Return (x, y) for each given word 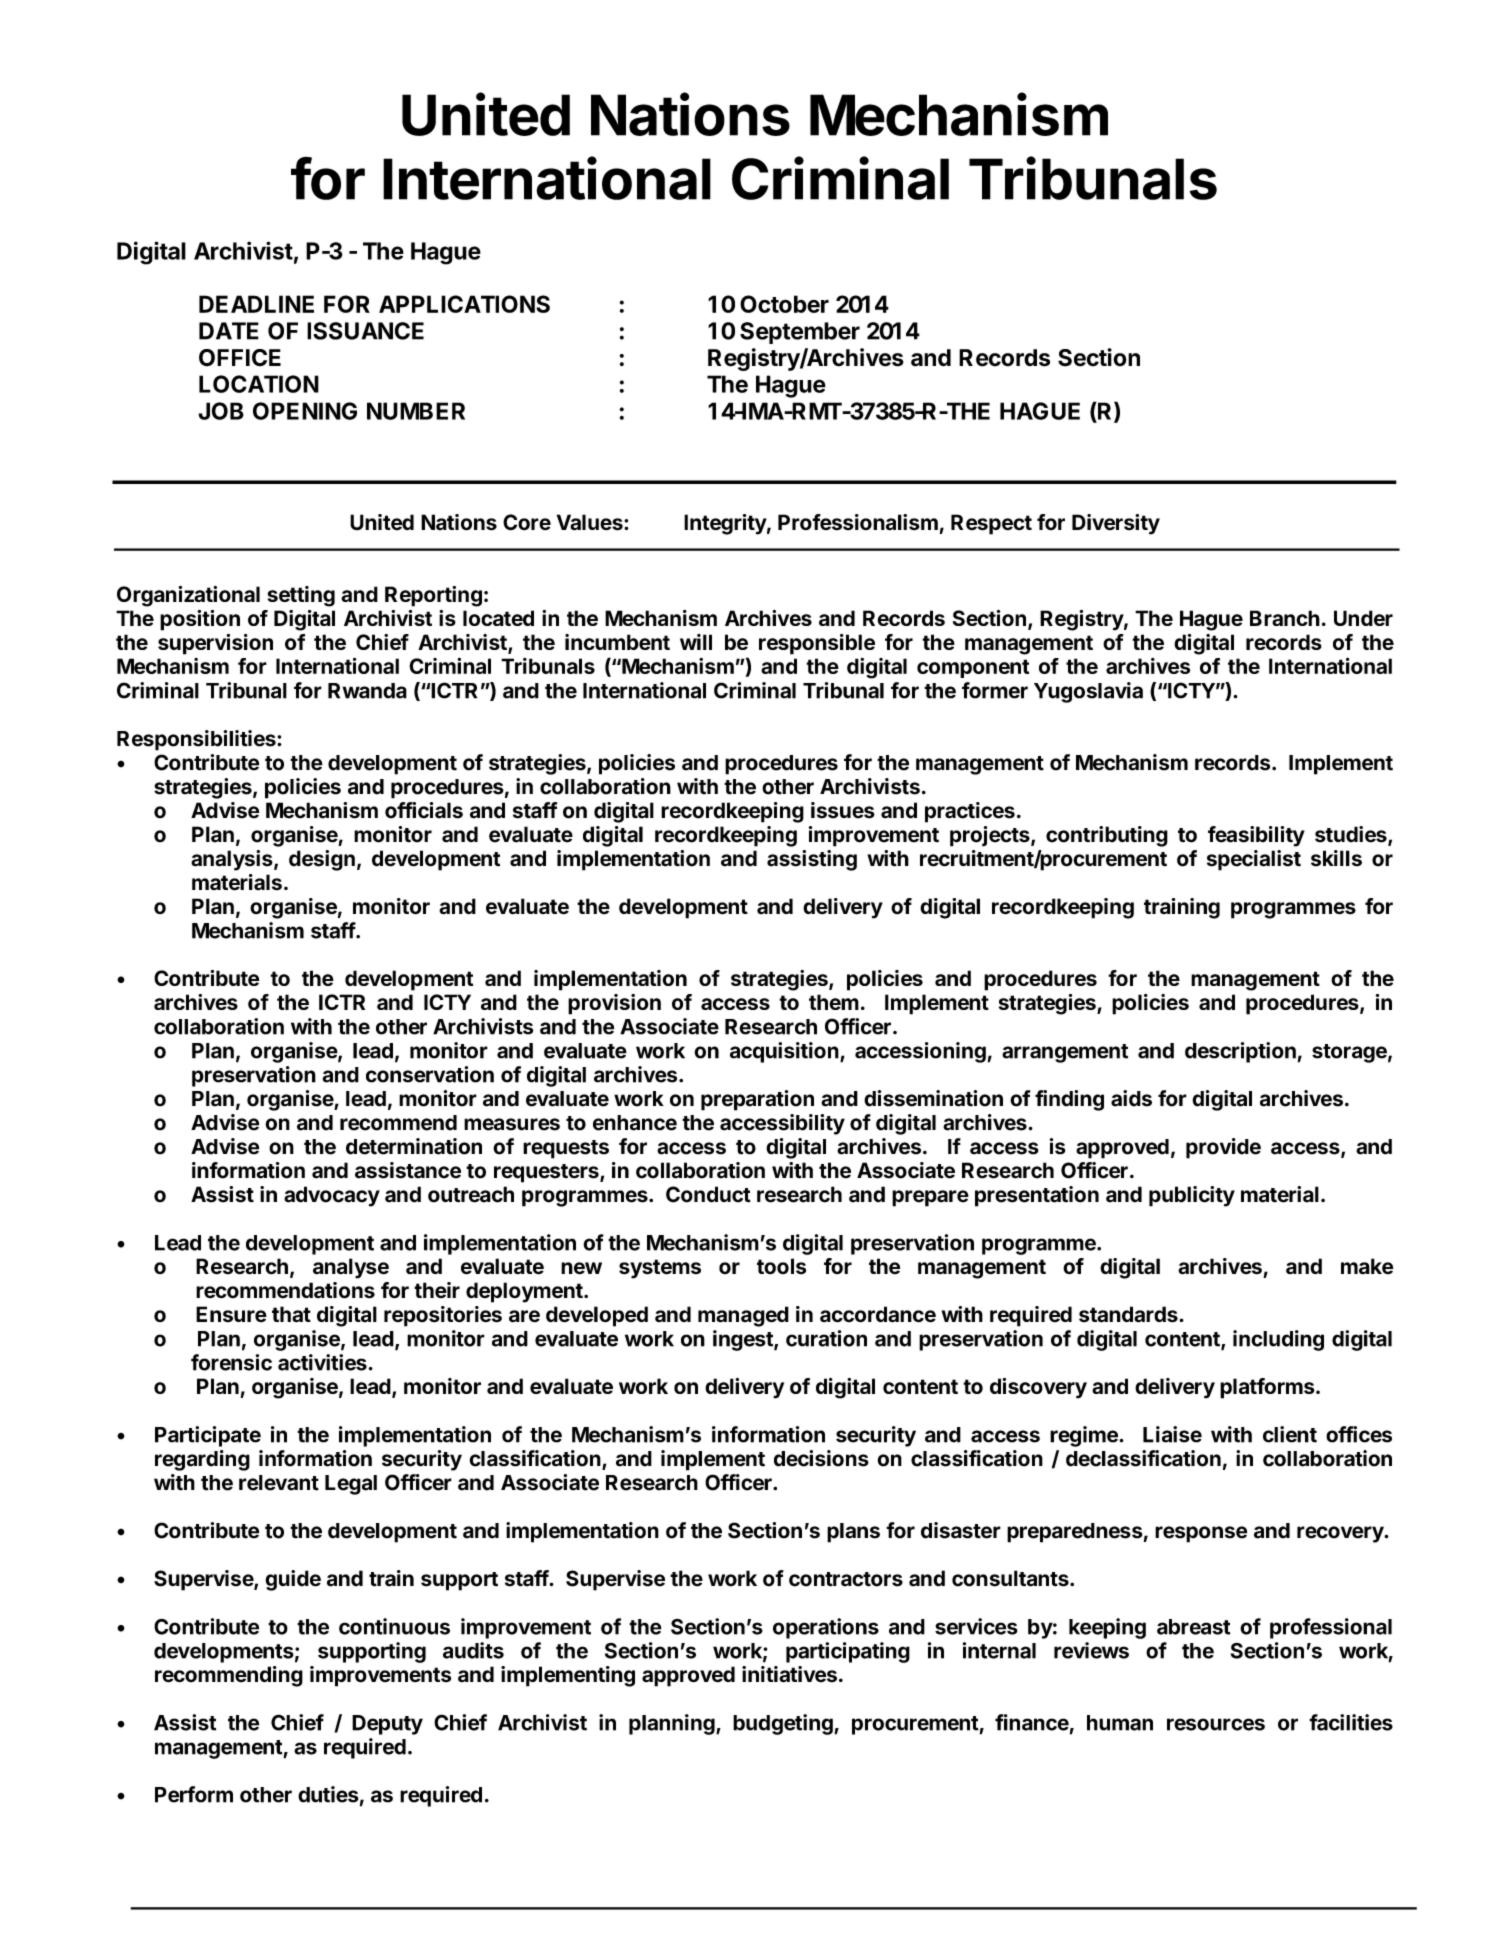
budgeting (784, 1724)
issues (843, 810)
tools (781, 1266)
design (322, 860)
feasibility (1256, 836)
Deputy (387, 1725)
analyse (351, 1268)
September (800, 333)
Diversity (1116, 524)
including (1278, 1340)
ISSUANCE (365, 331)
